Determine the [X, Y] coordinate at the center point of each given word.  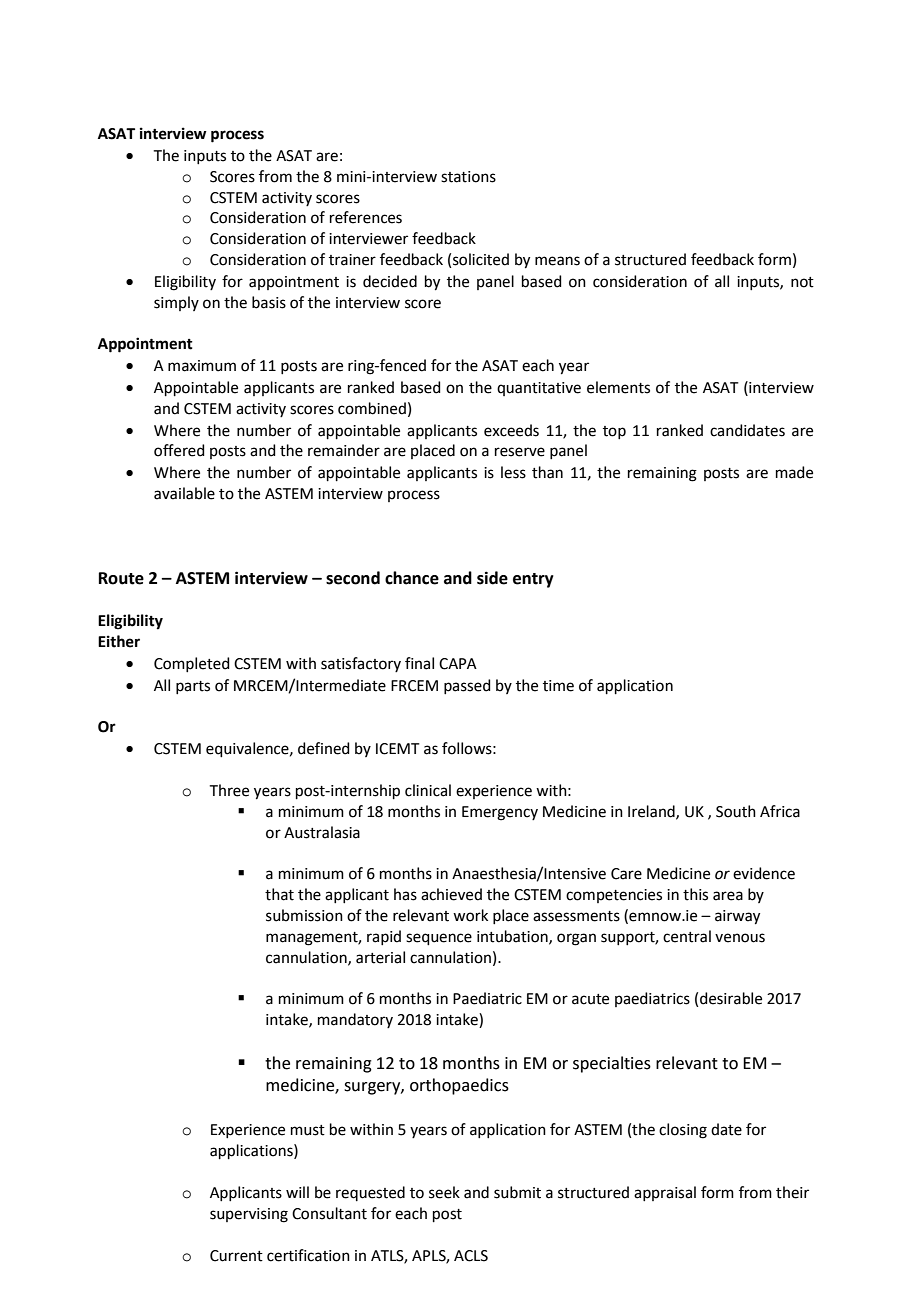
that [279, 894]
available [184, 493]
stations [468, 177]
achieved [451, 894]
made [794, 472]
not [802, 282]
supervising [249, 1215]
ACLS [471, 1256]
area [728, 896]
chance [412, 578]
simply [176, 303]
